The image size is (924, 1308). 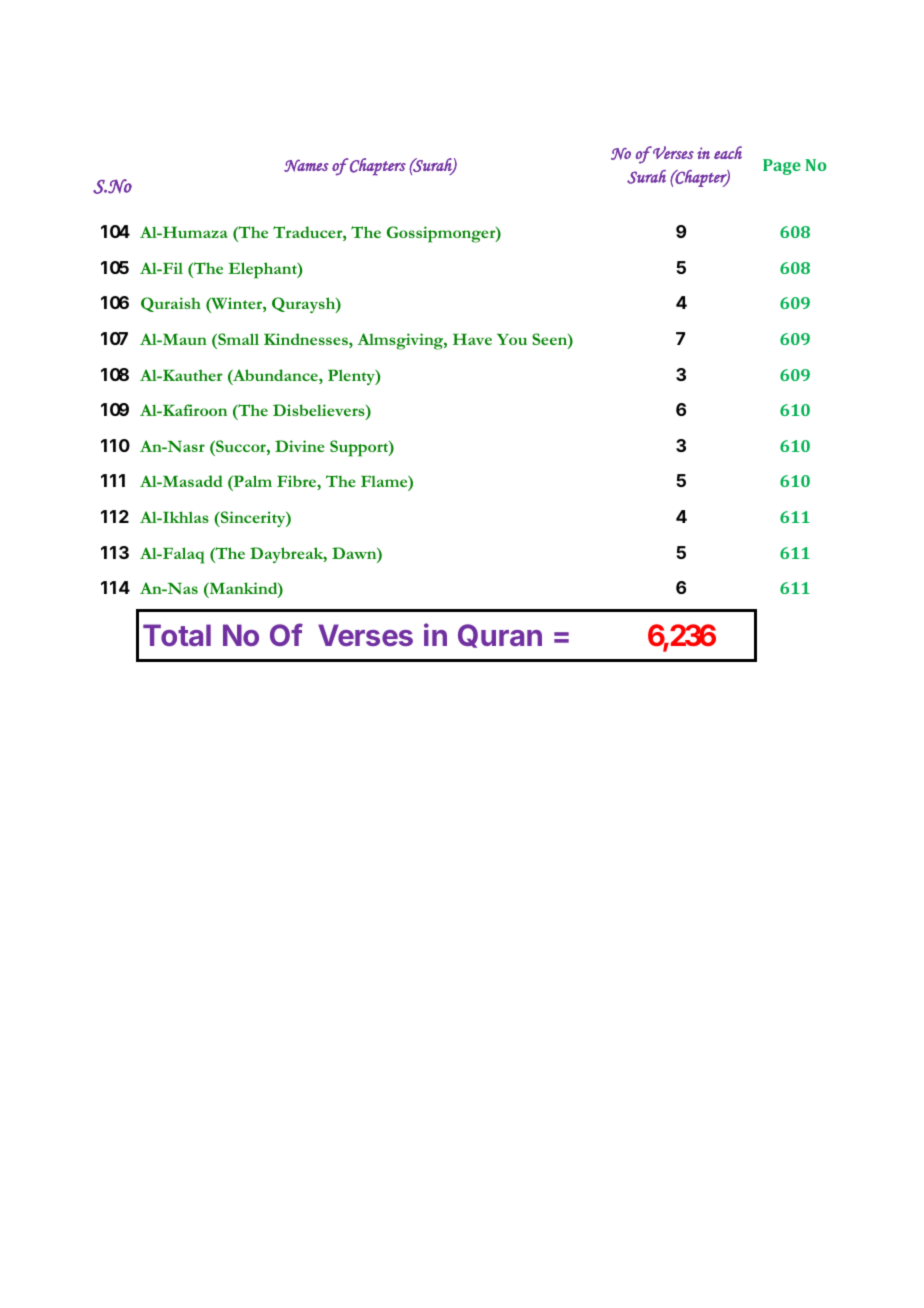 I want to click on Page, so click(x=782, y=167).
